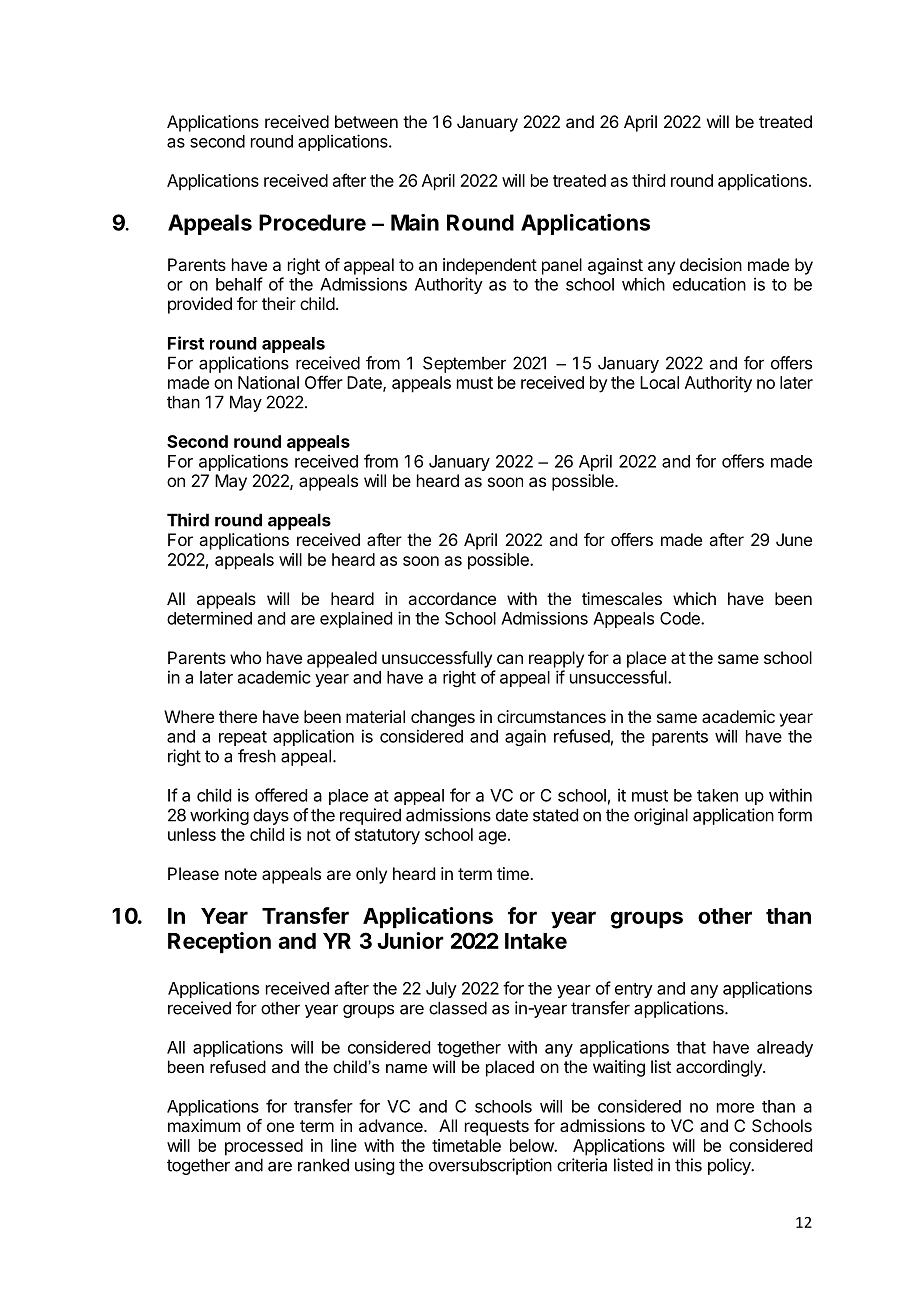  What do you see at coordinates (268, 382) in the page?
I see `National` at bounding box center [268, 382].
